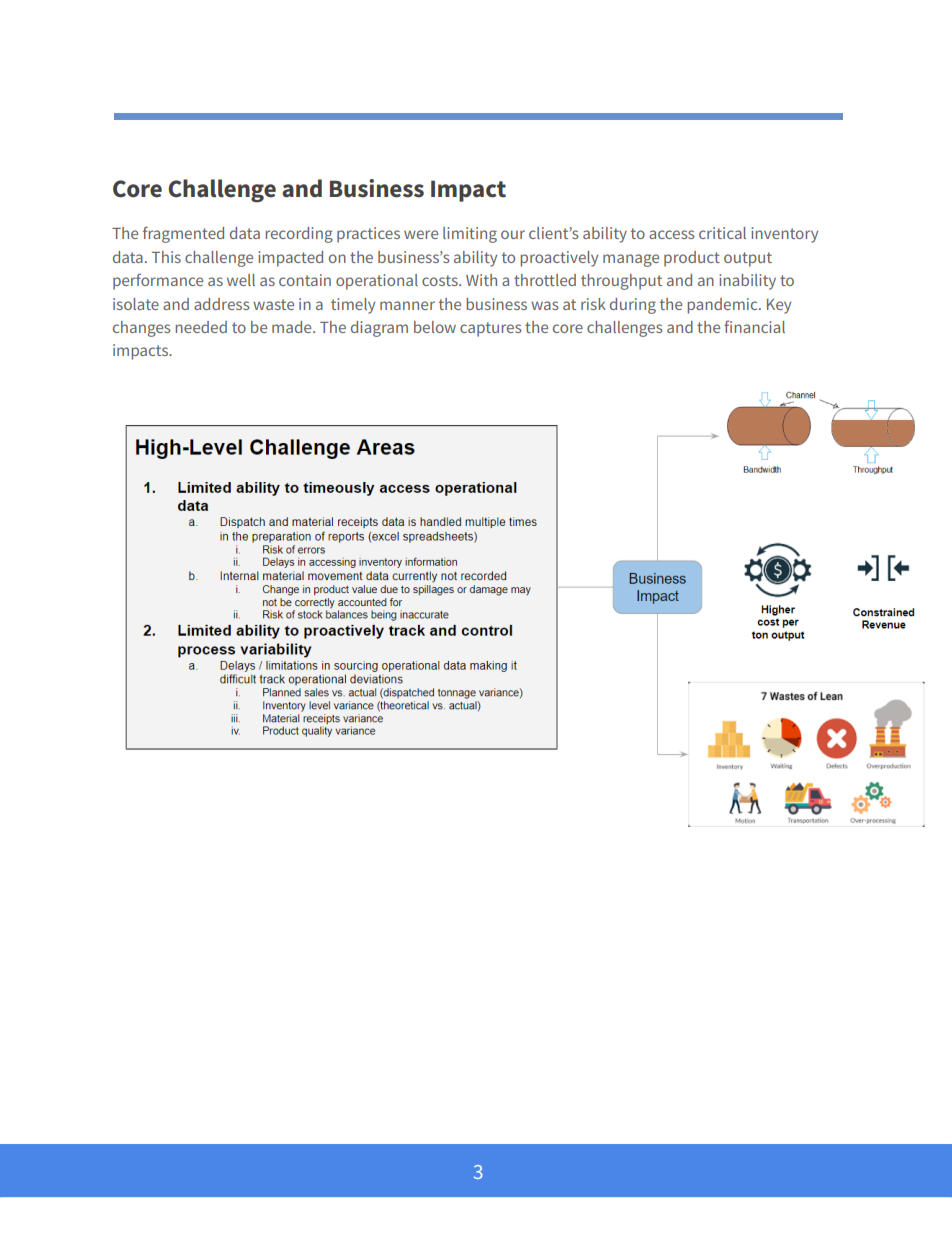 This screenshot has height=1233, width=952. I want to click on below, so click(435, 327).
